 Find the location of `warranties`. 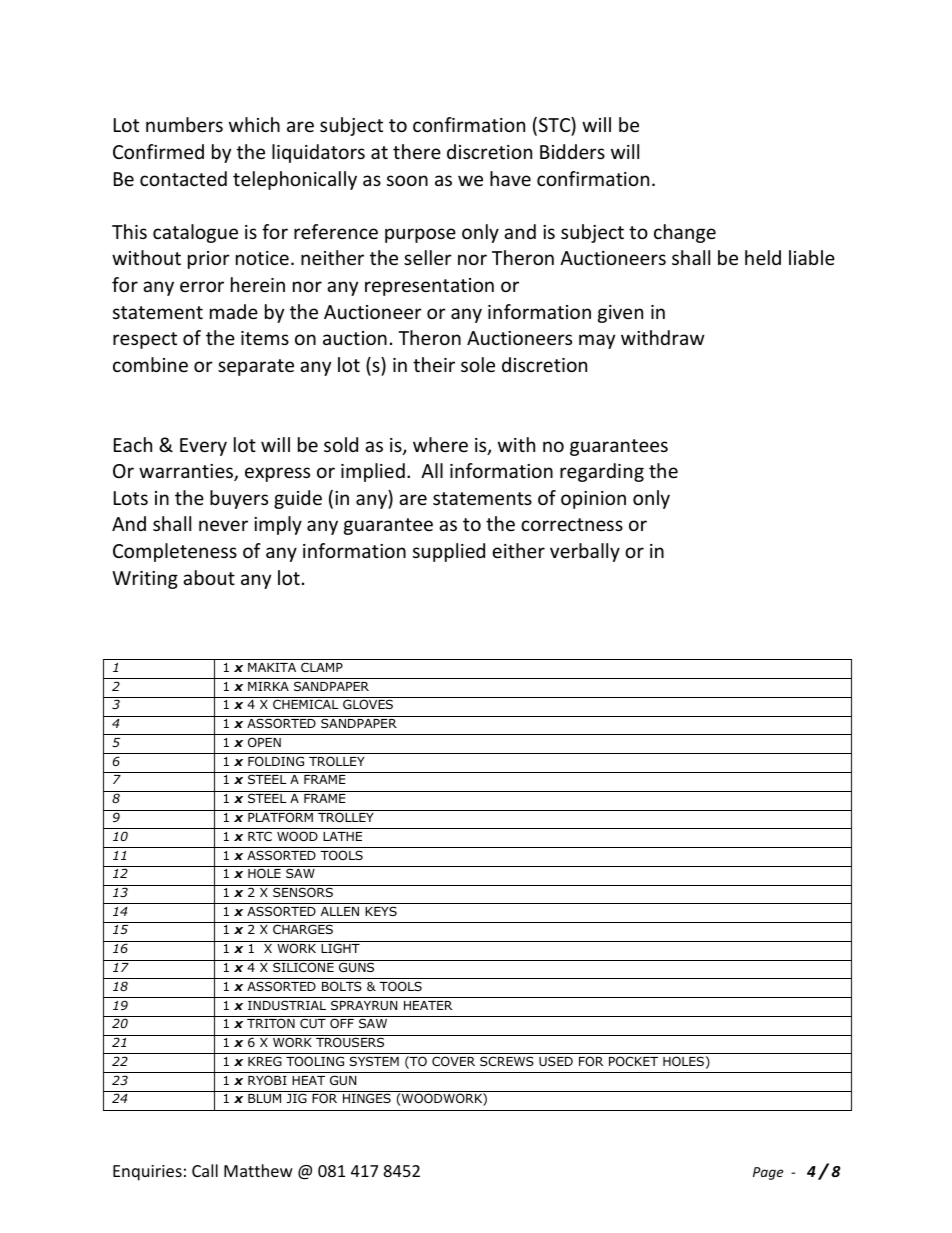

warranties is located at coordinates (187, 472).
